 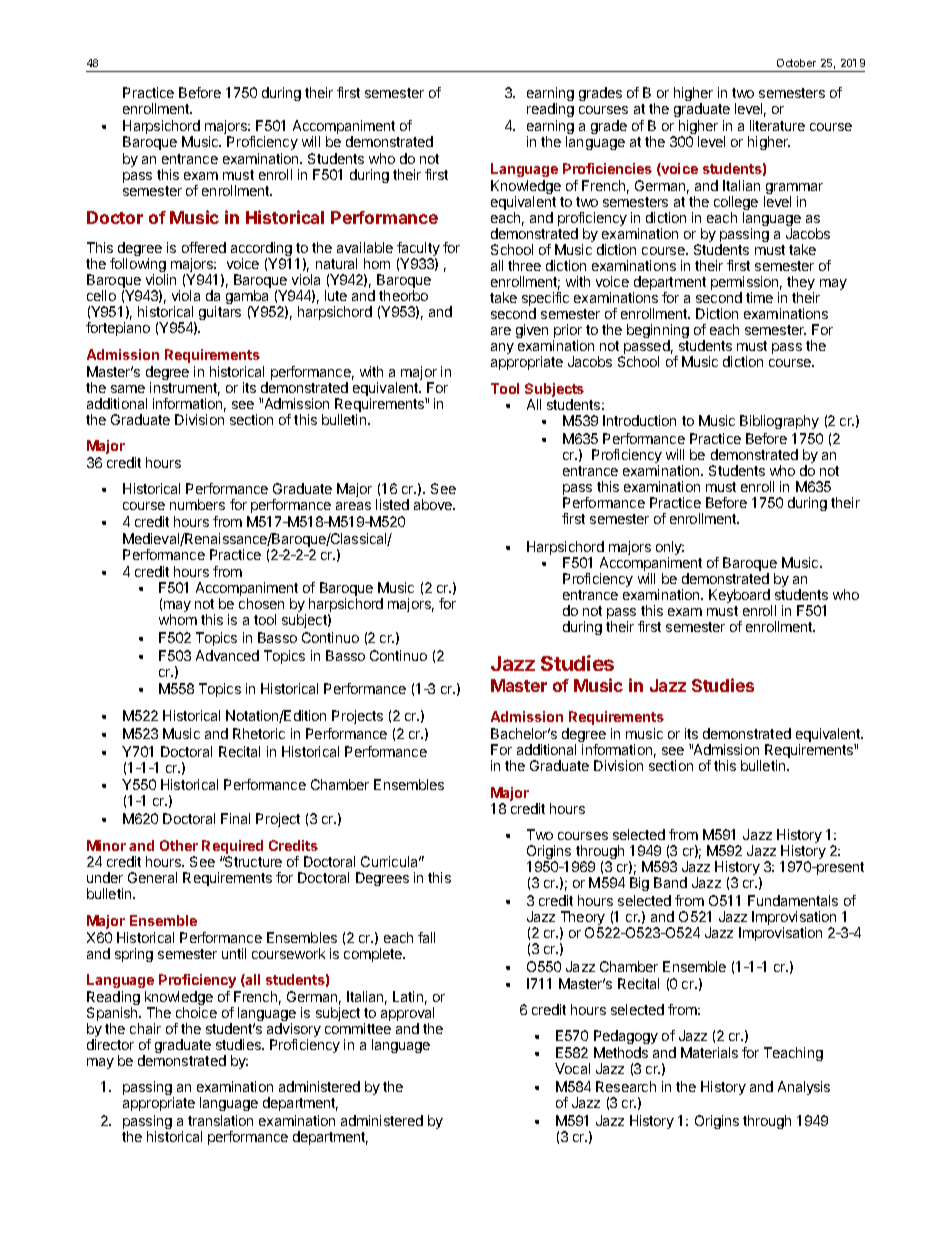 What do you see at coordinates (179, 845) in the image?
I see `Other` at bounding box center [179, 845].
